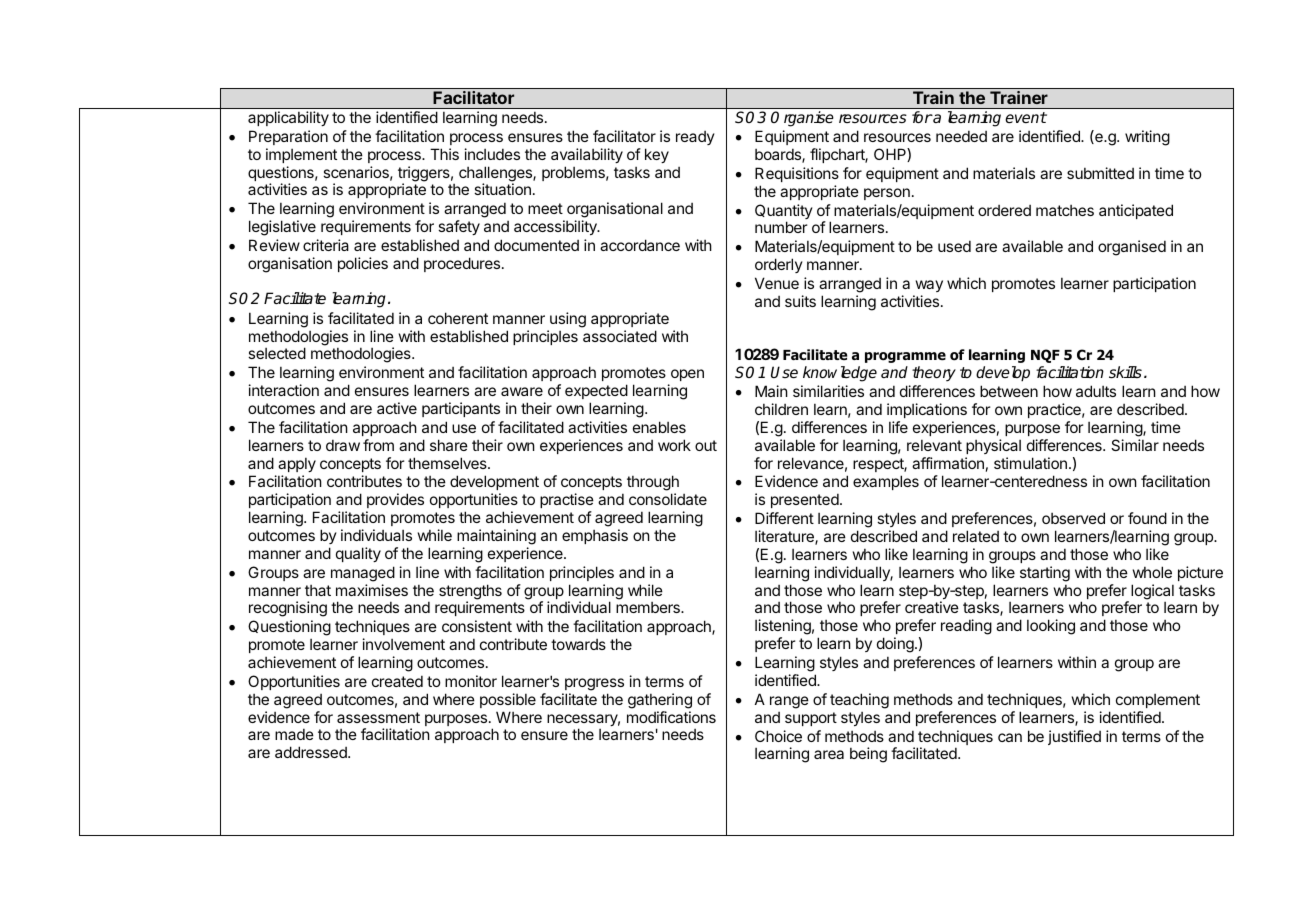 This image has height=924, width=1308. What do you see at coordinates (1147, 138) in the image?
I see `writing` at bounding box center [1147, 138].
